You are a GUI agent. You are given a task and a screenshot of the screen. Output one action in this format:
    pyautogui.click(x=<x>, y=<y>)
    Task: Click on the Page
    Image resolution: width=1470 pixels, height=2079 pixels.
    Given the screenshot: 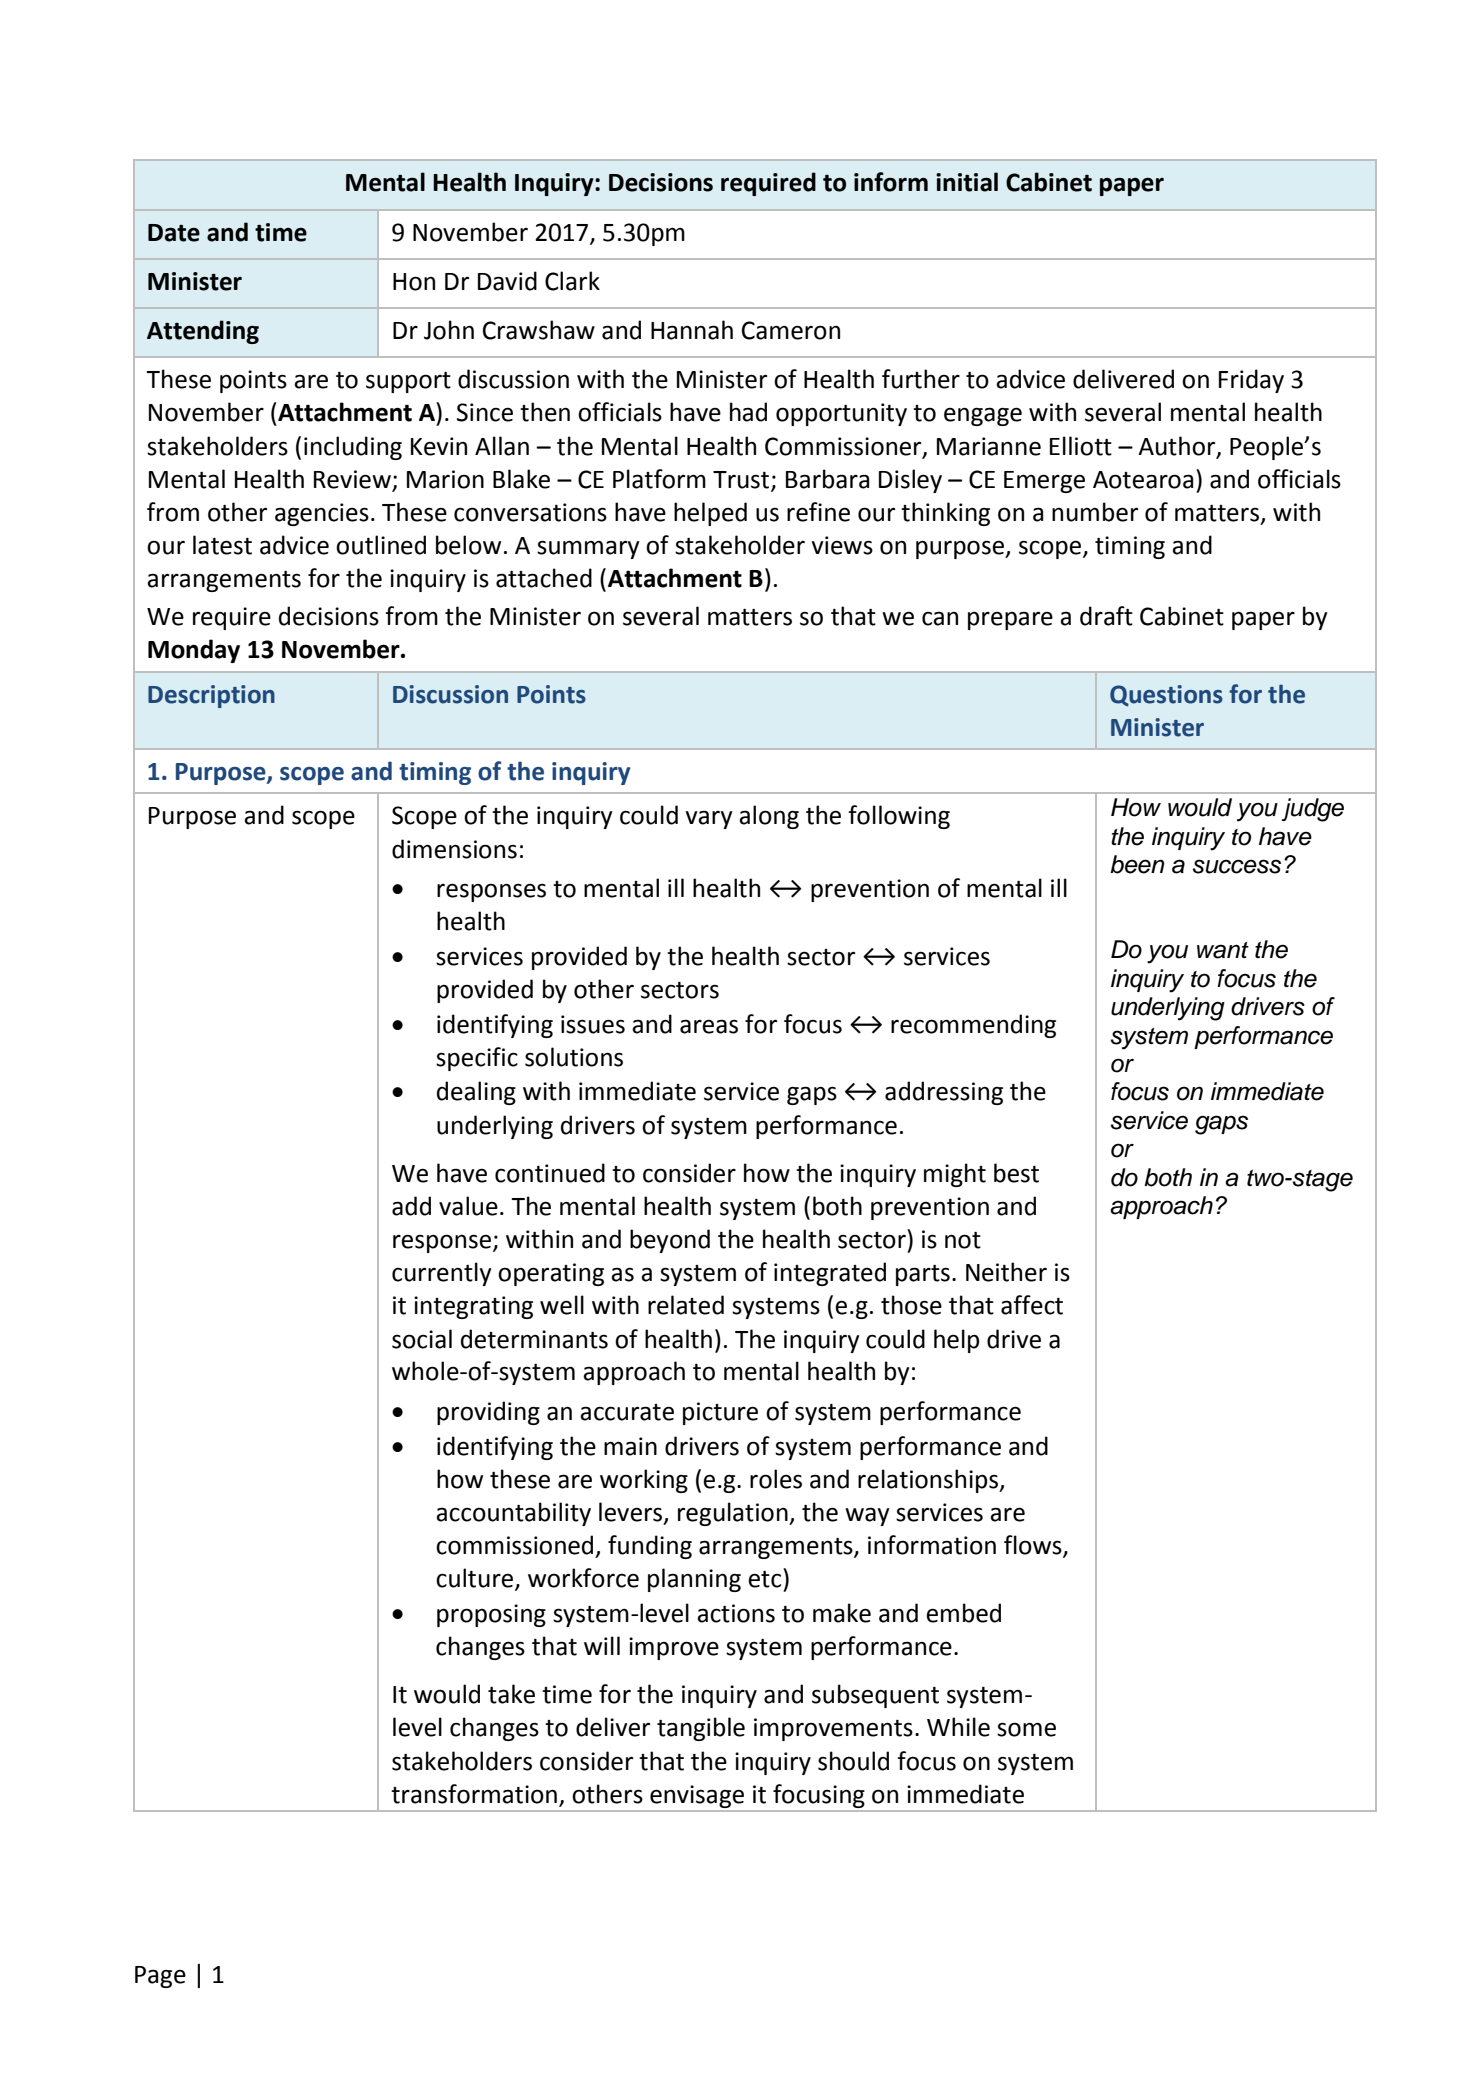 What is the action you would take?
    pyautogui.click(x=160, y=1977)
